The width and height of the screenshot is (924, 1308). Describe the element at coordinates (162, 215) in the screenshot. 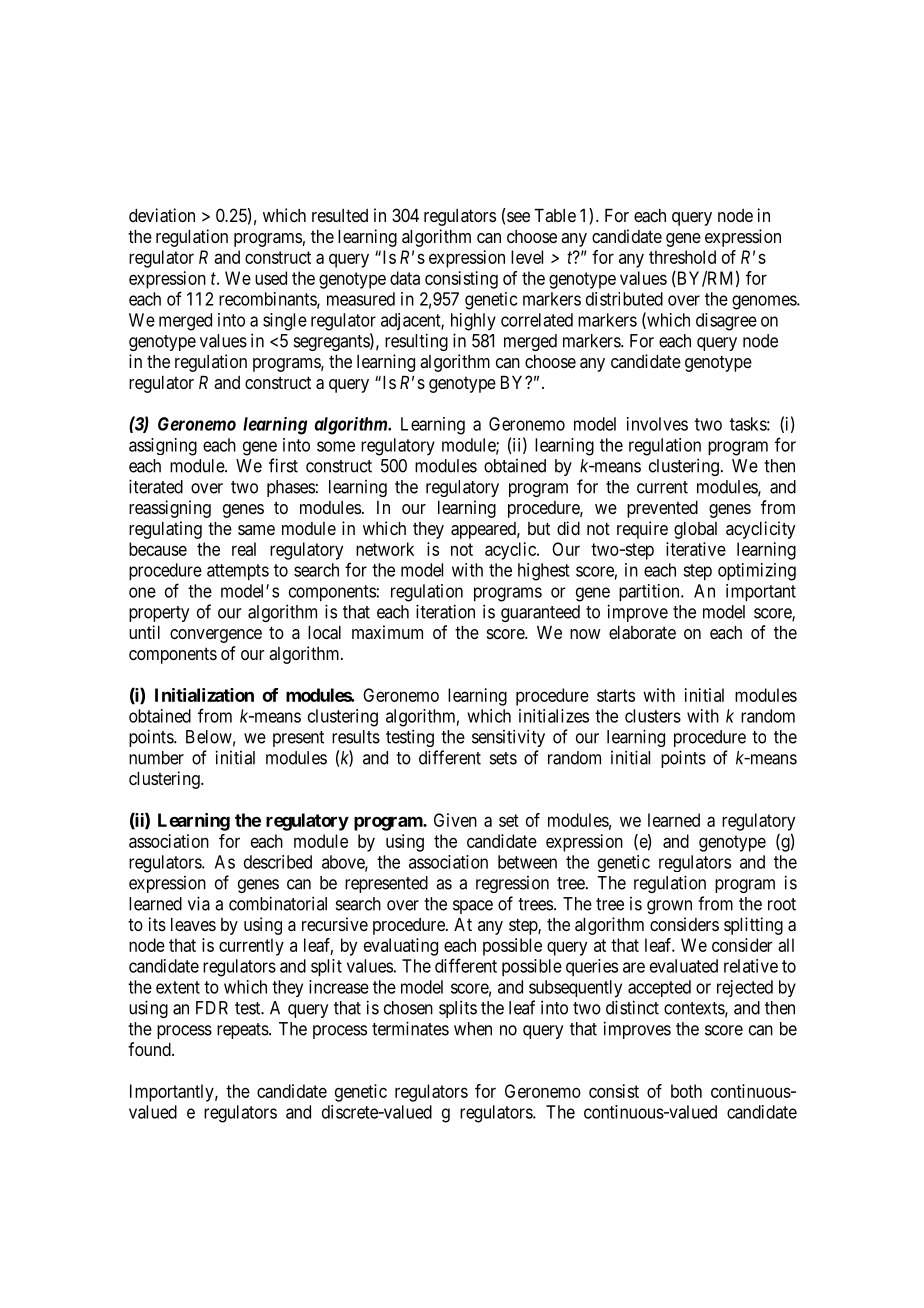

I see `deviation` at that location.
